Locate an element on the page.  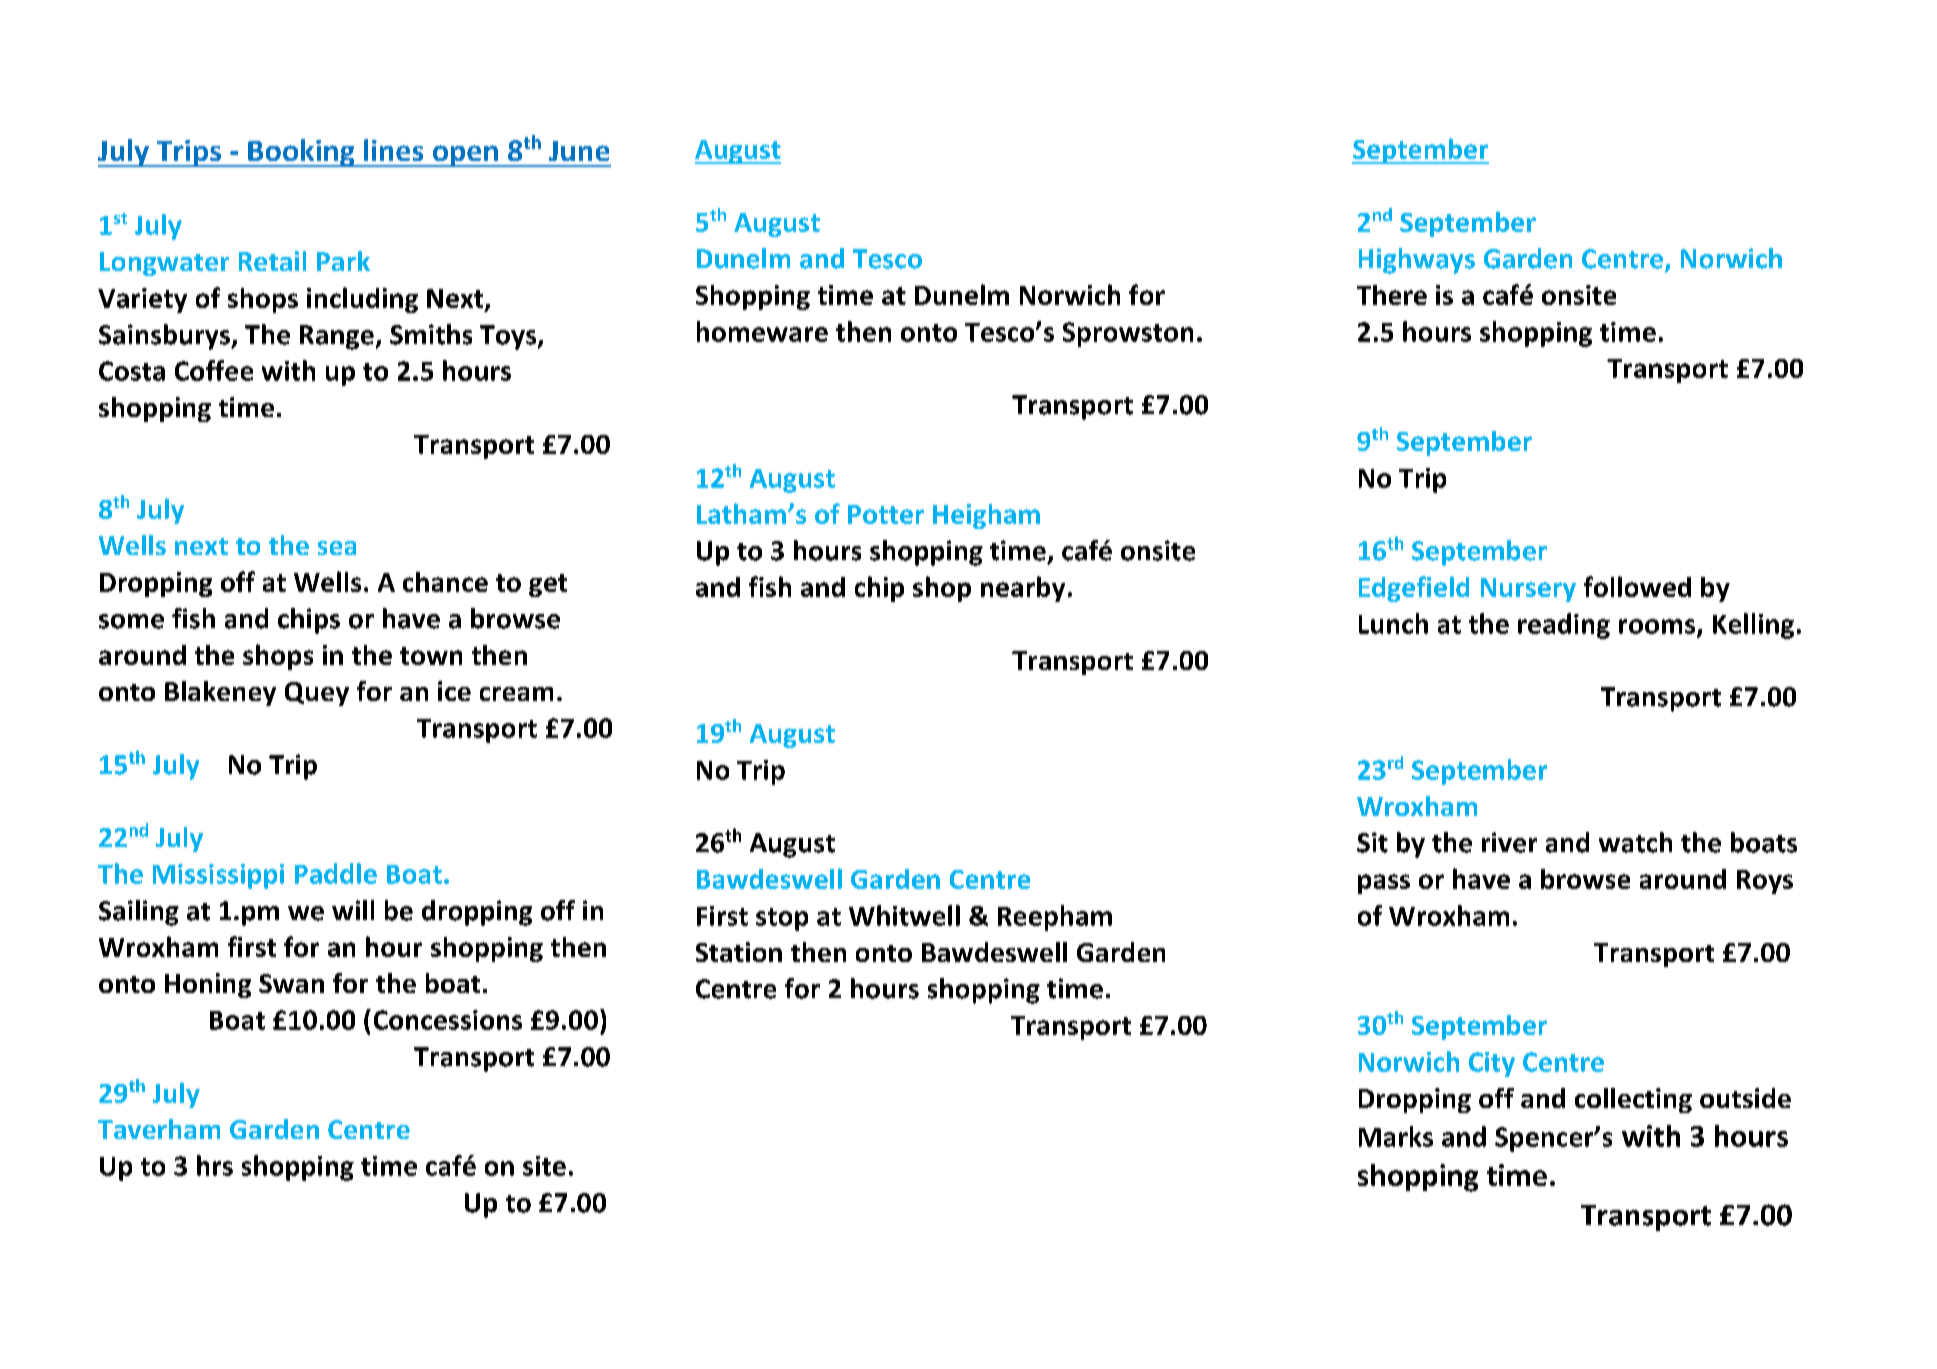
hrs is located at coordinates (215, 1165).
